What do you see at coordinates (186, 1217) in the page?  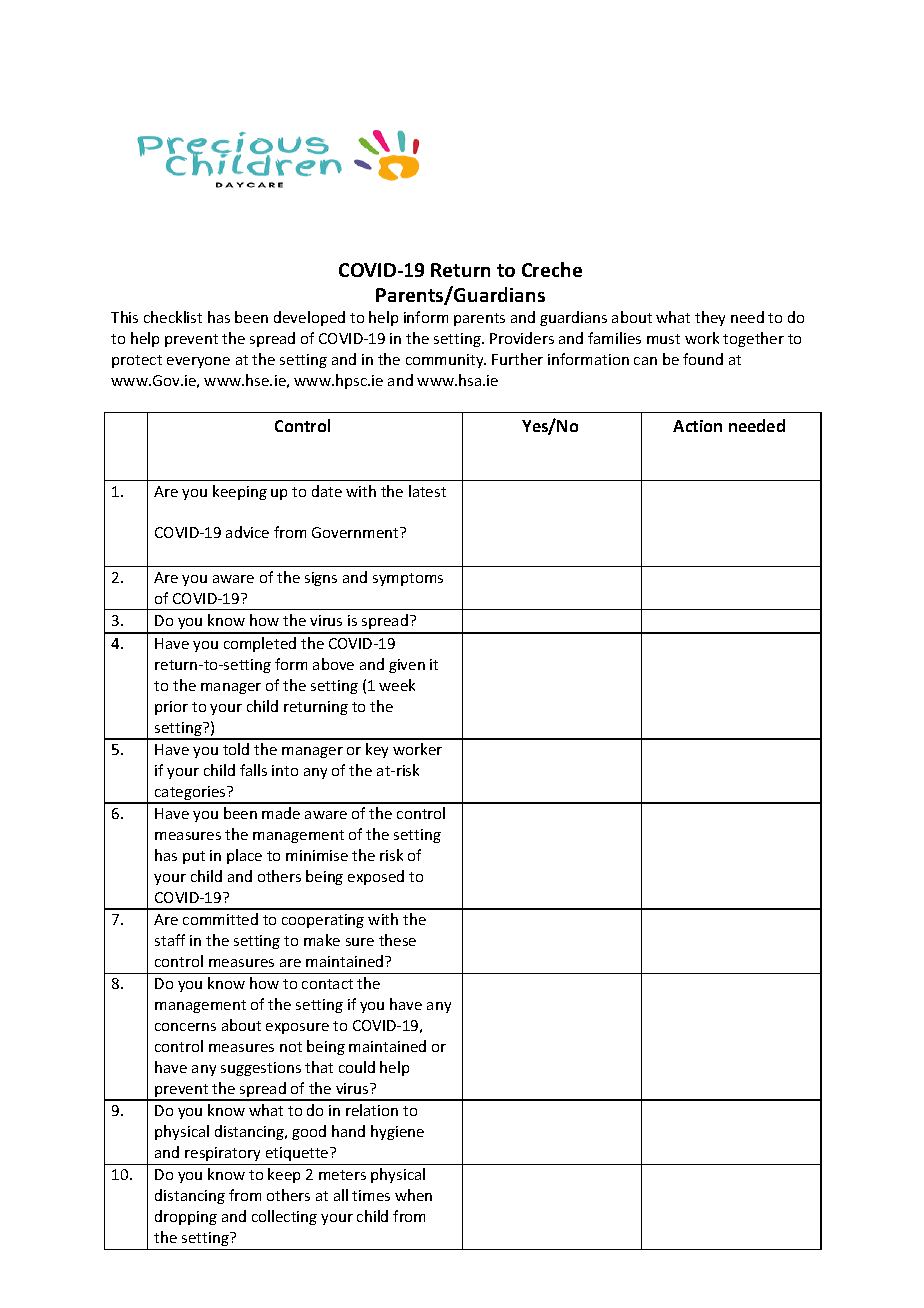 I see `dropping` at bounding box center [186, 1217].
